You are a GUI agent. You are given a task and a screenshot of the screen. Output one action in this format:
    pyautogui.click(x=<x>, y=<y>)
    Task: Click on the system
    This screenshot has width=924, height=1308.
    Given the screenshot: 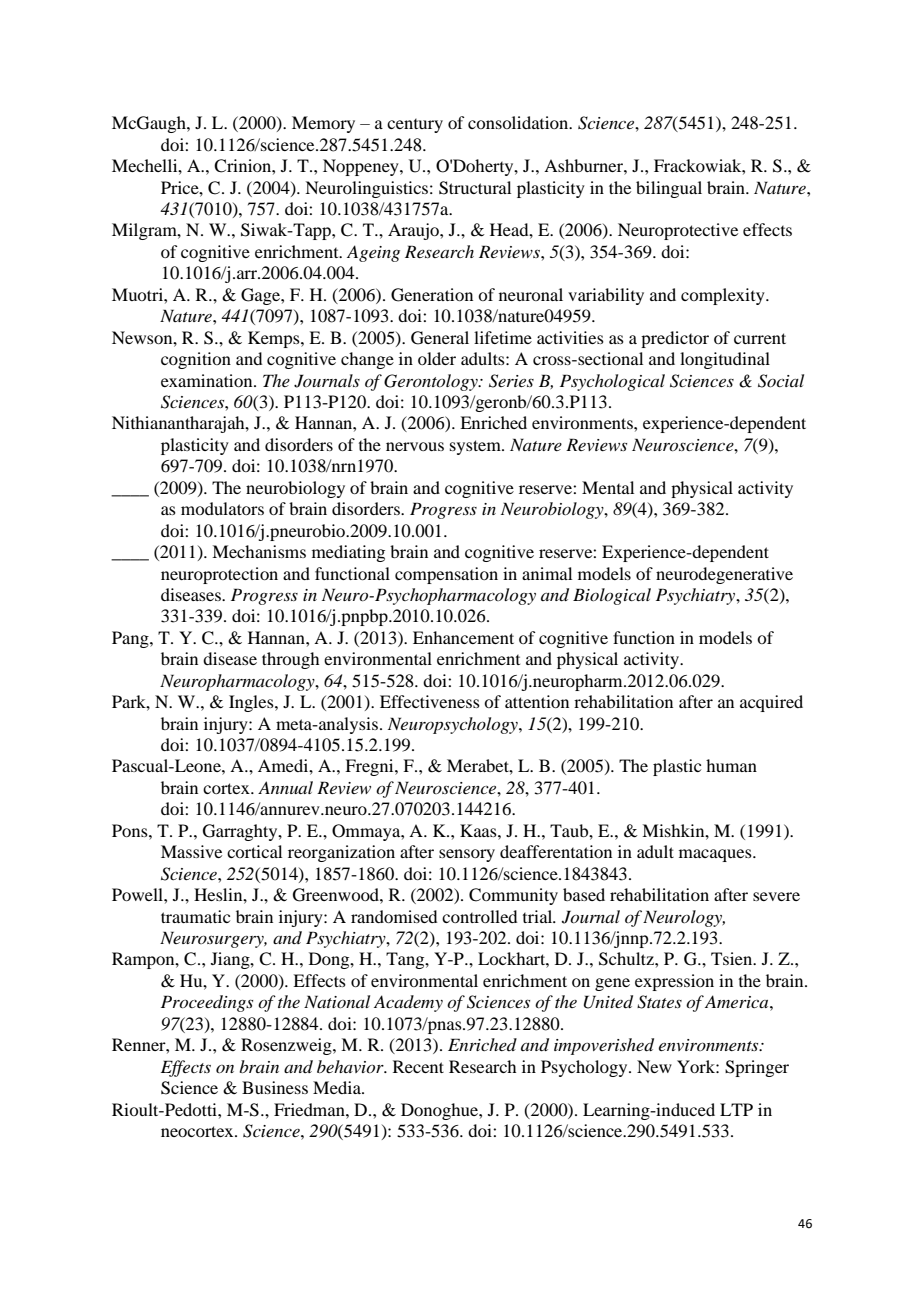 What is the action you would take?
    pyautogui.click(x=476, y=447)
